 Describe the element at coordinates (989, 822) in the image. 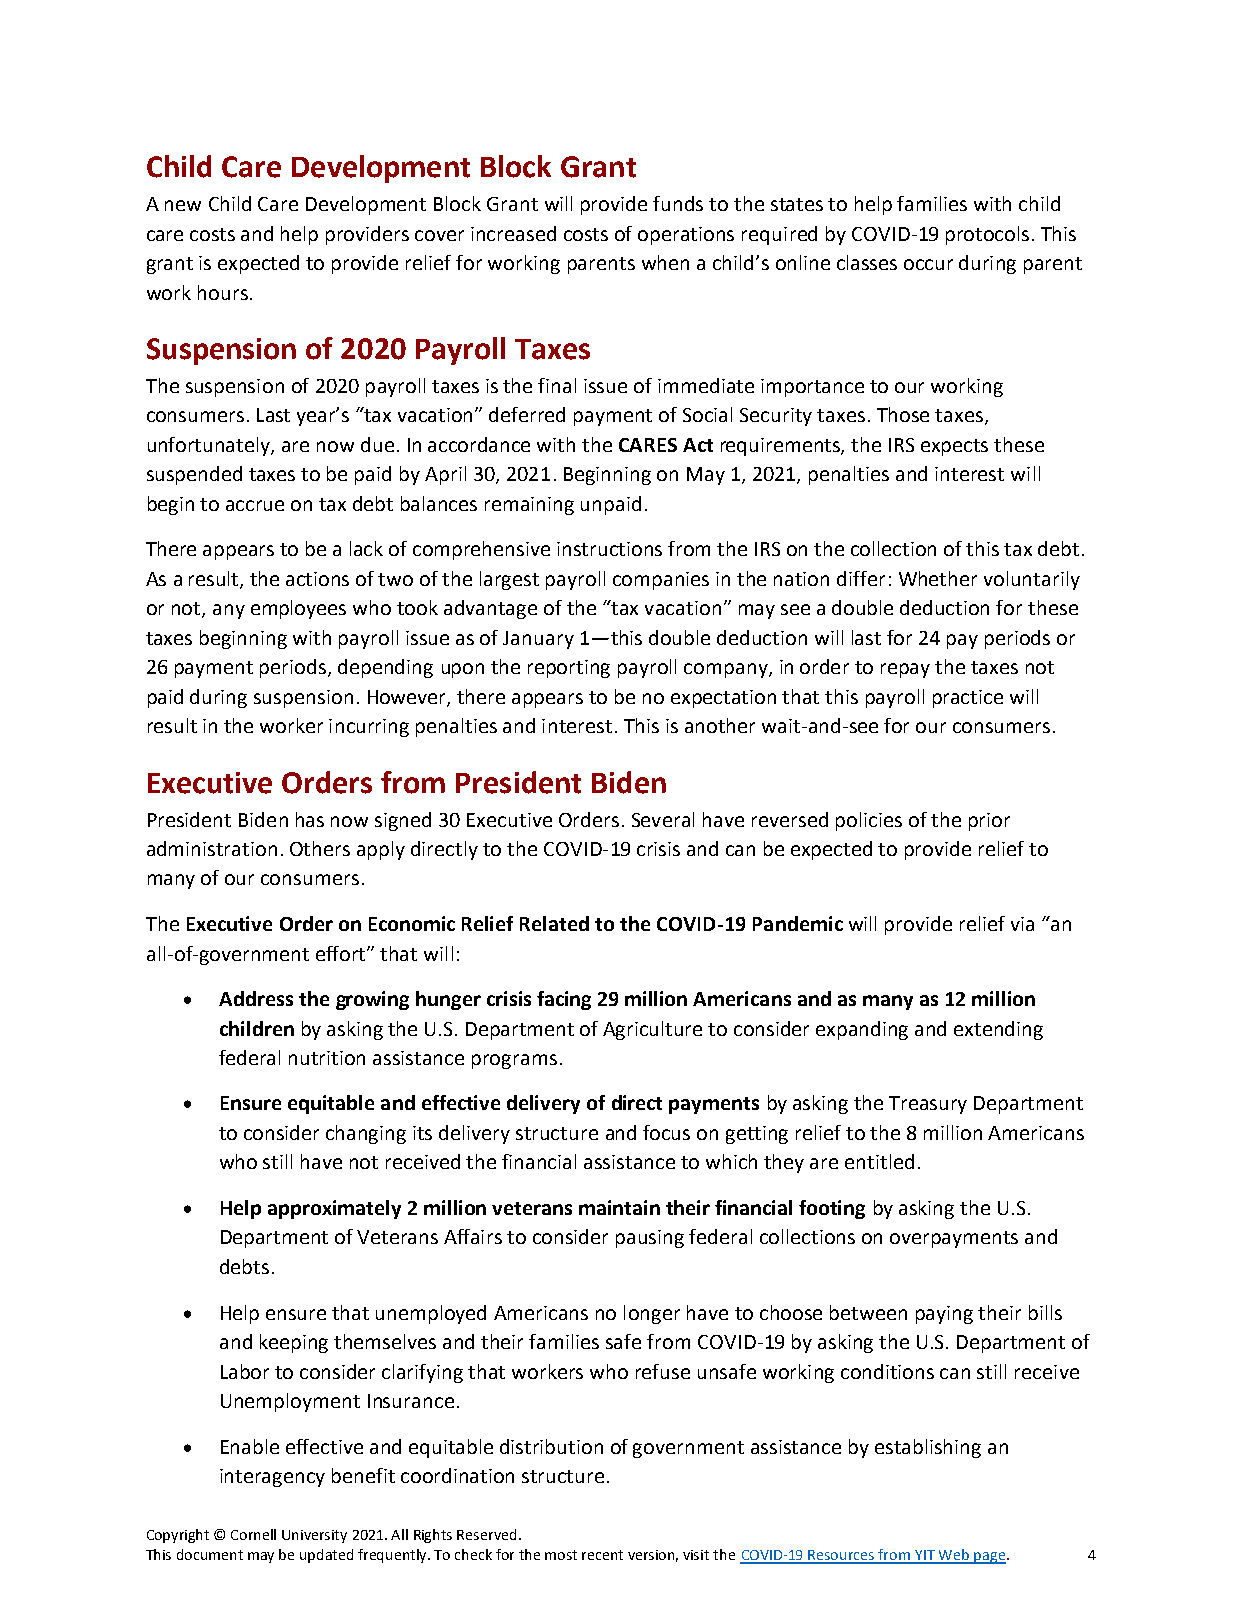

I see `prior` at that location.
